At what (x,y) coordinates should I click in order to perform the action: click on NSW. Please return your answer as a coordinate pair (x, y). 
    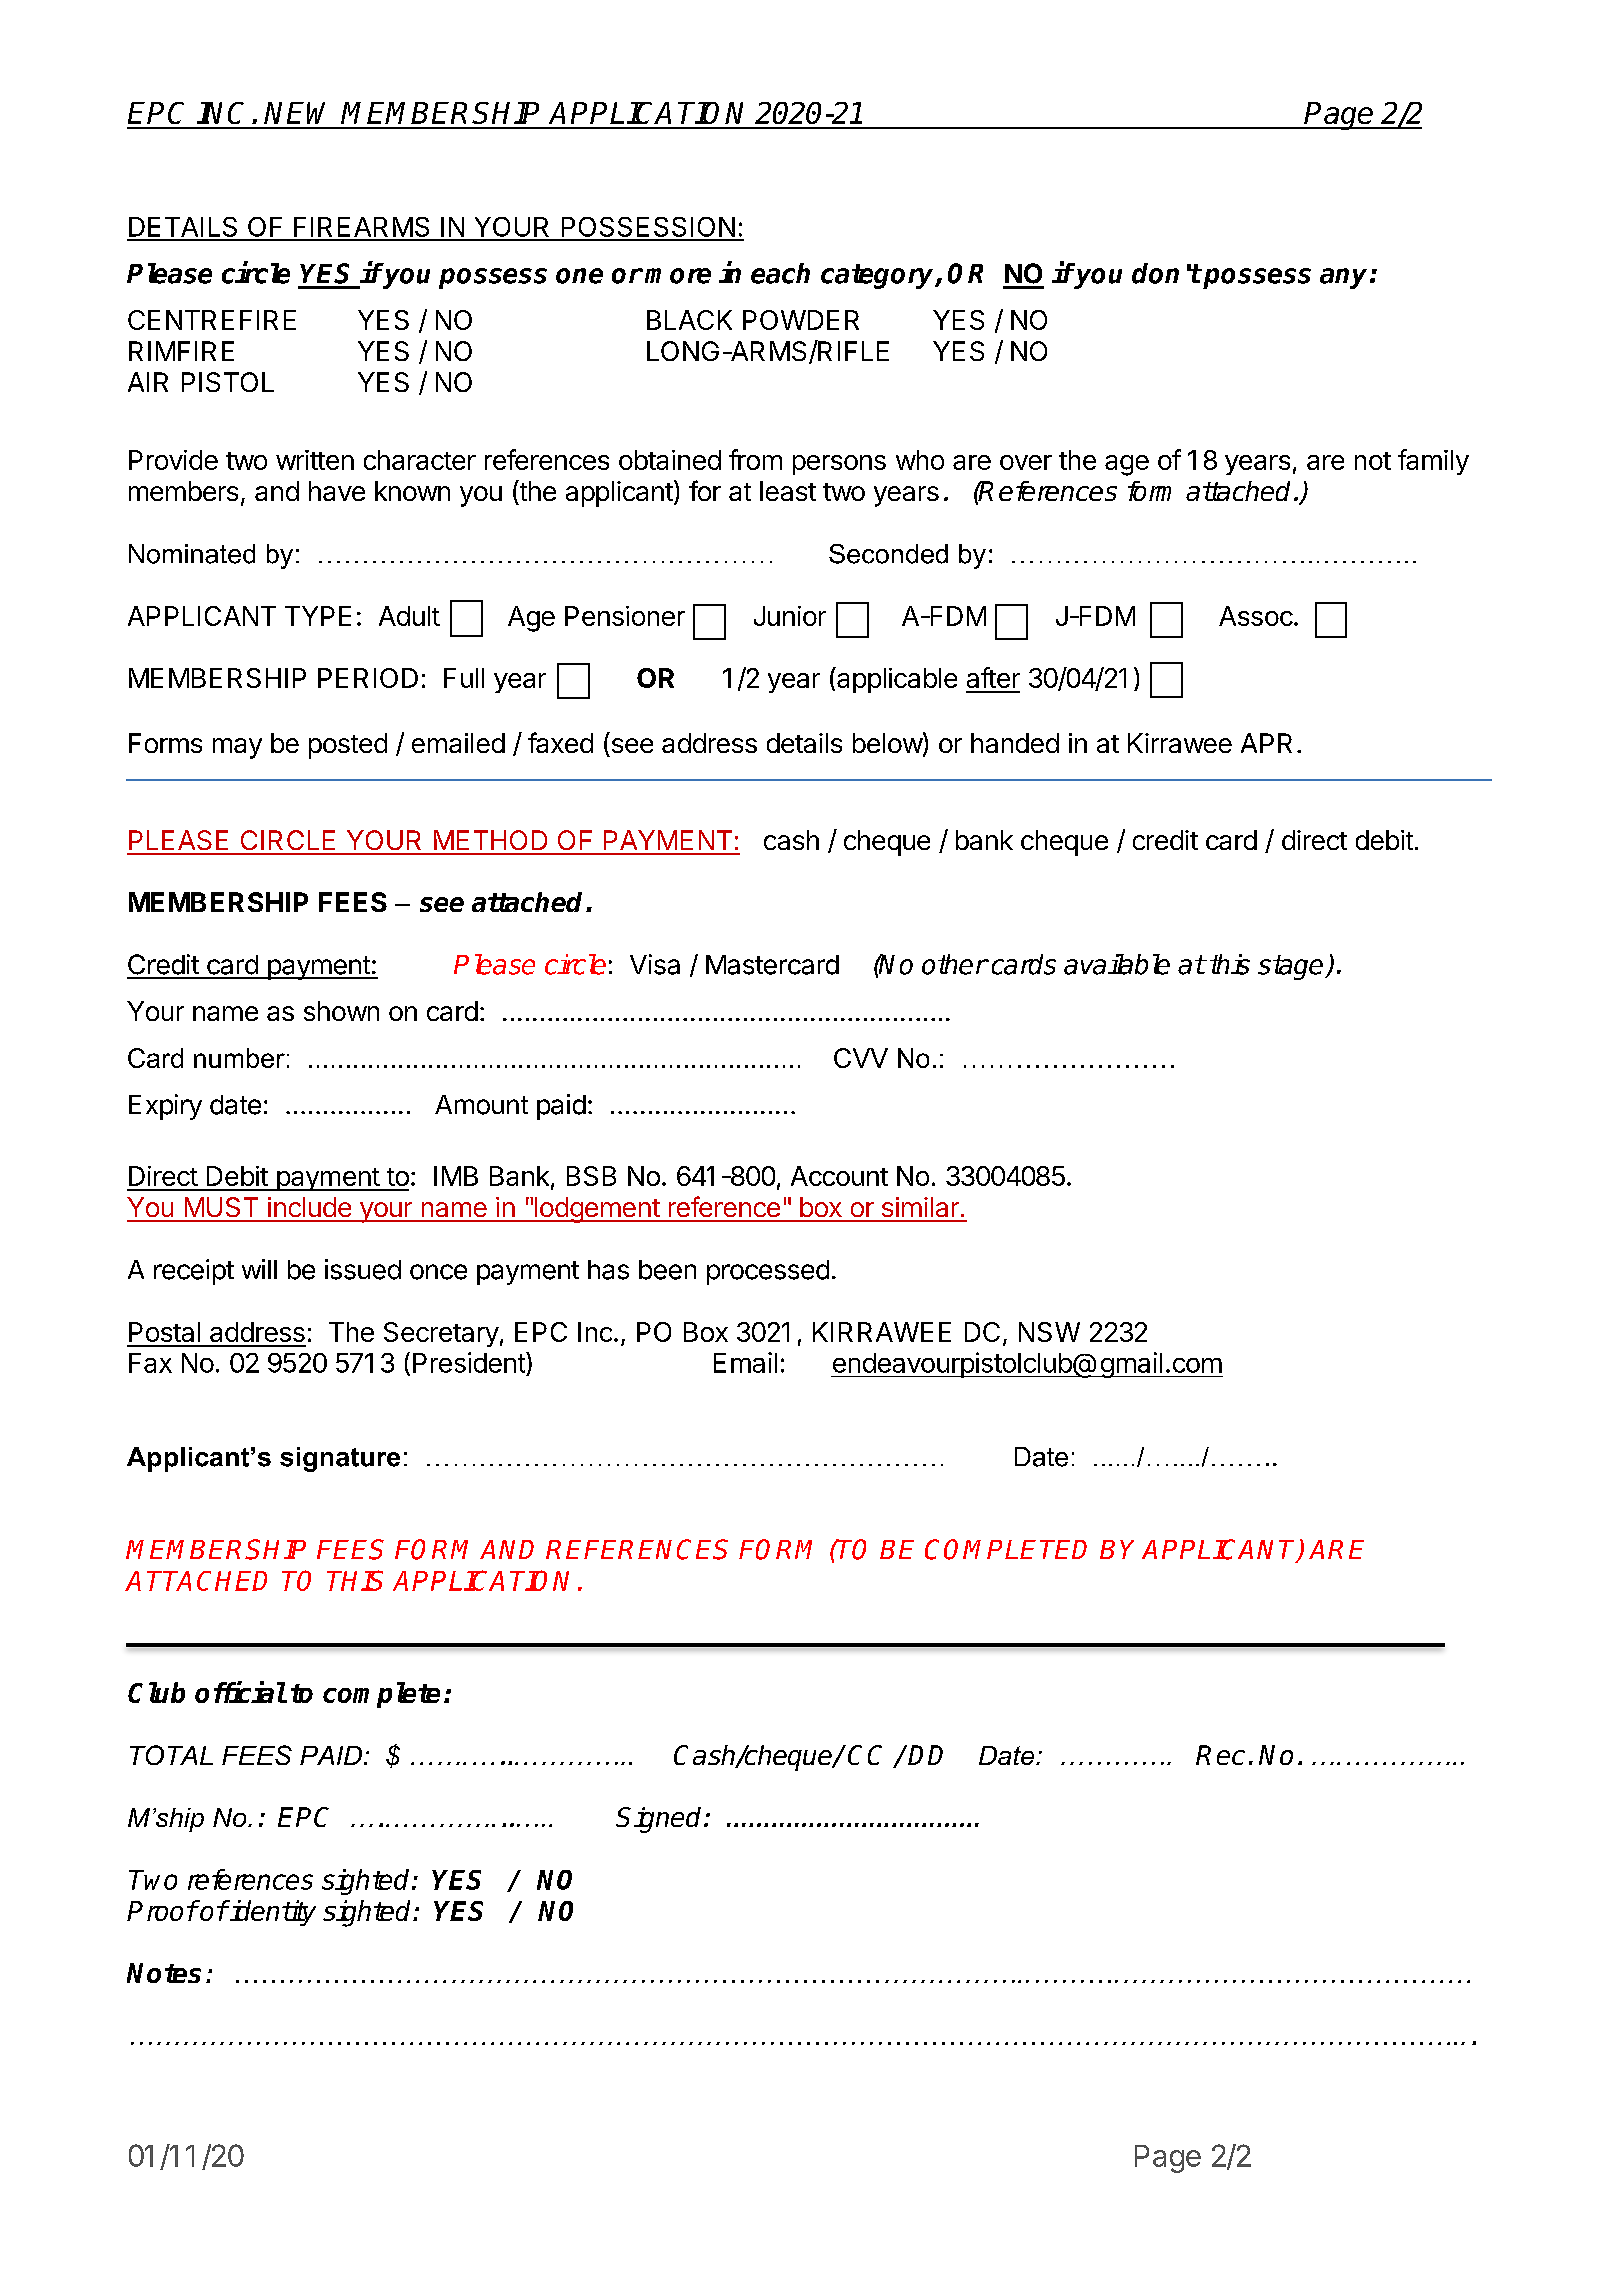
    Looking at the image, I should click on (1049, 1332).
